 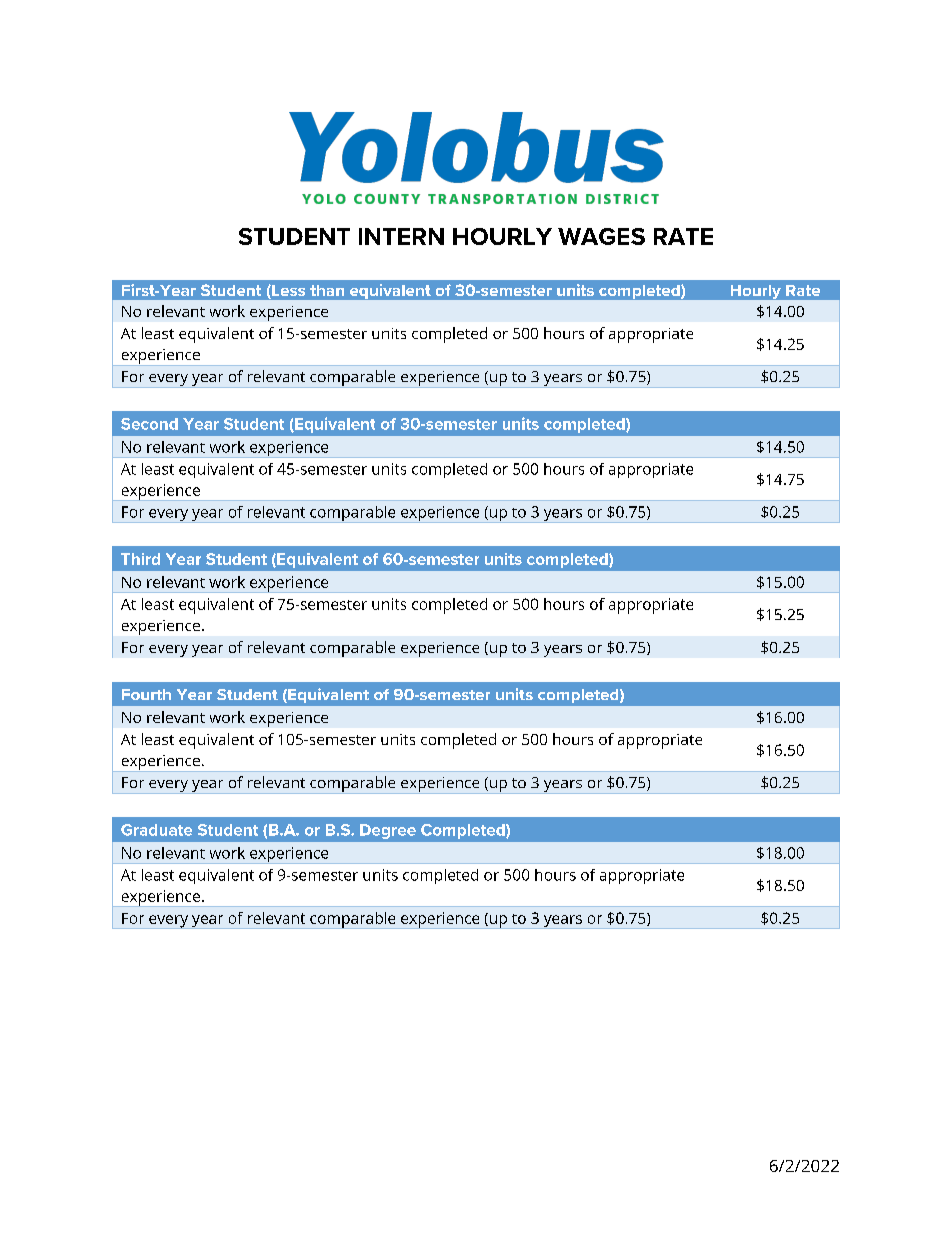 I want to click on WAGES, so click(x=601, y=236).
